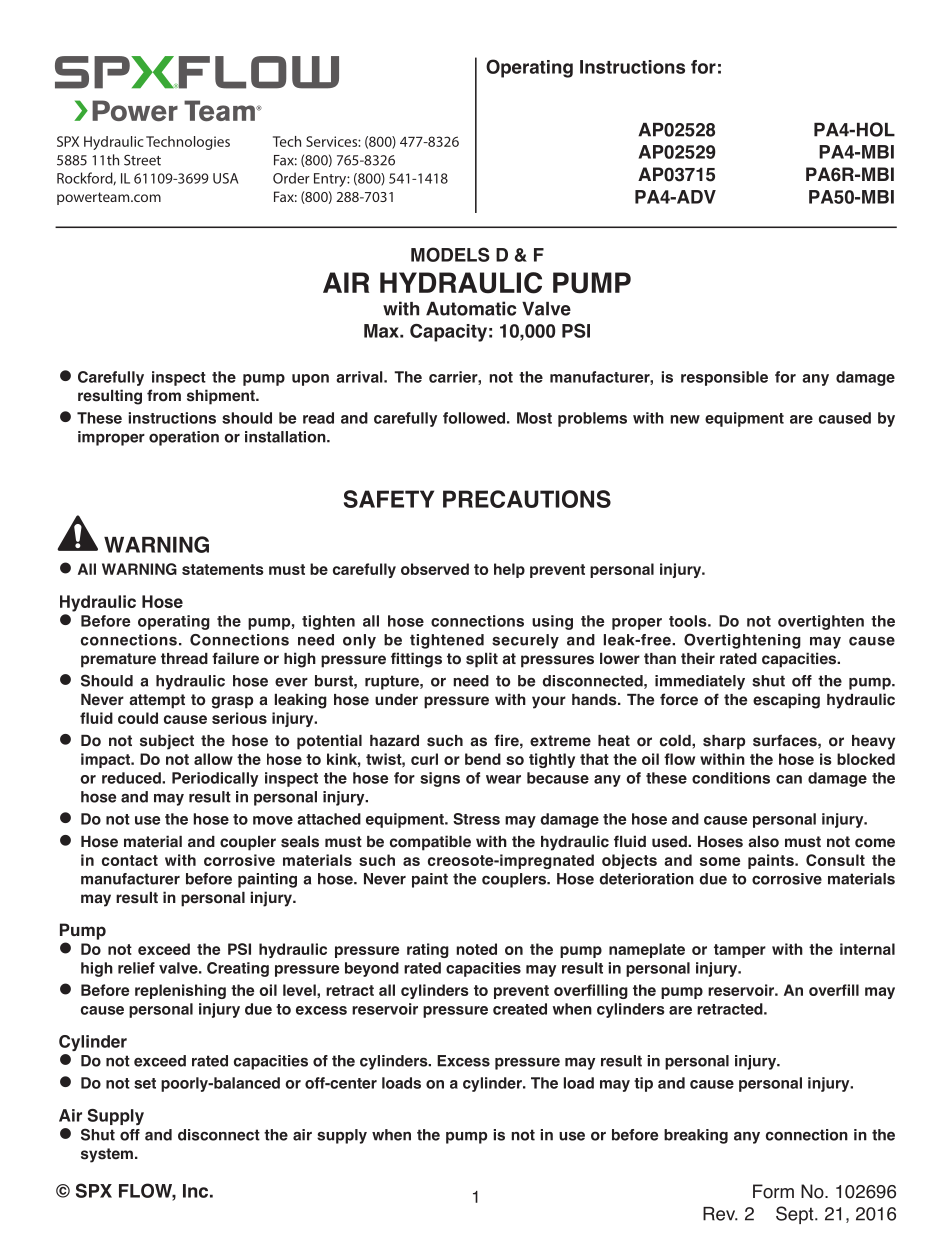  Describe the element at coordinates (450, 254) in the screenshot. I see `MODELS` at that location.
